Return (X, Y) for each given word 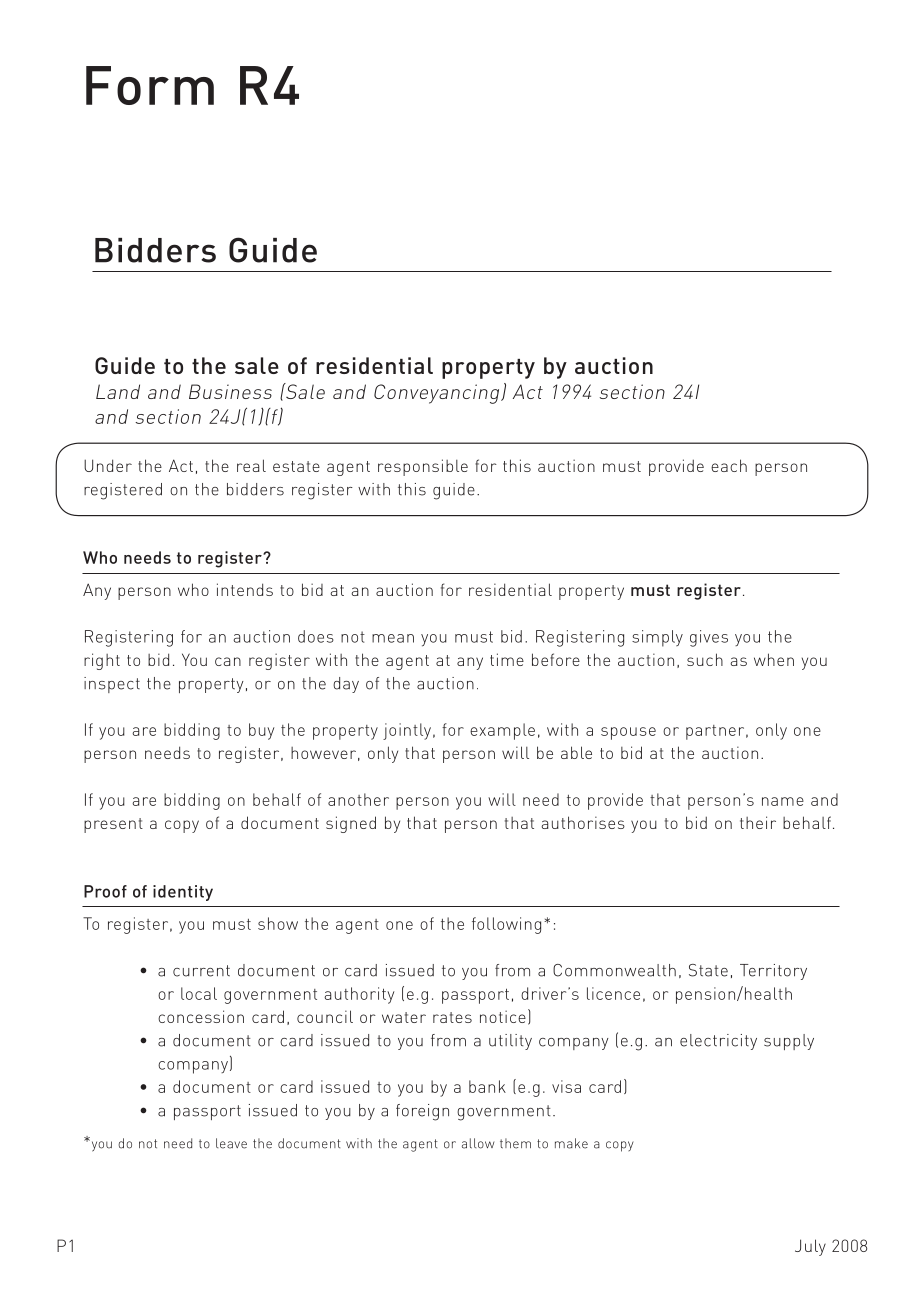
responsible (423, 467)
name (783, 801)
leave (231, 1143)
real (251, 465)
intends (245, 589)
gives (709, 638)
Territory (773, 972)
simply (657, 638)
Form (150, 85)
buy (261, 731)
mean (393, 638)
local (199, 993)
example (502, 731)
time (507, 659)
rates (452, 1017)
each (729, 465)
